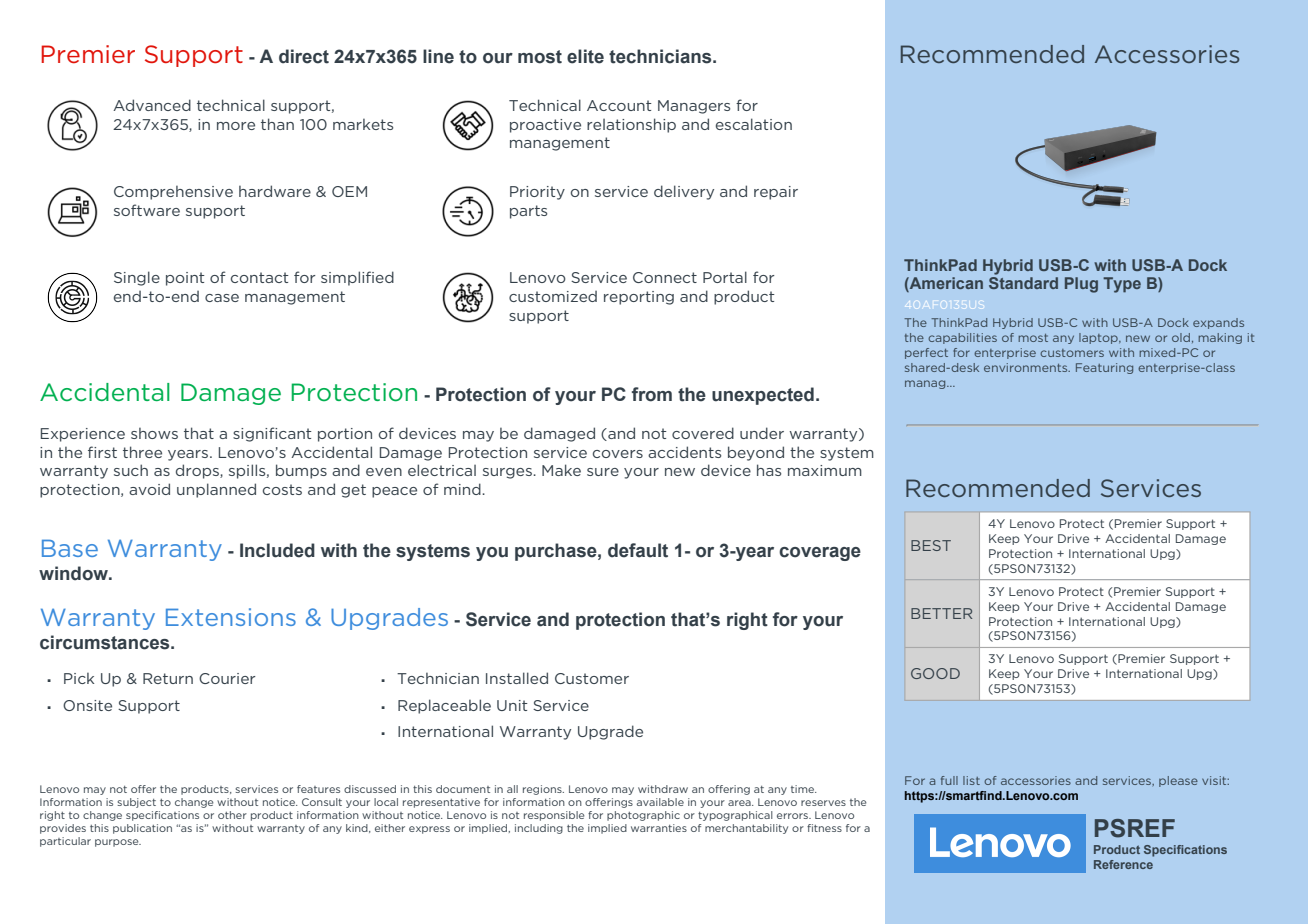 This screenshot has height=924, width=1308. What do you see at coordinates (152, 105) in the screenshot?
I see `Advanced` at bounding box center [152, 105].
